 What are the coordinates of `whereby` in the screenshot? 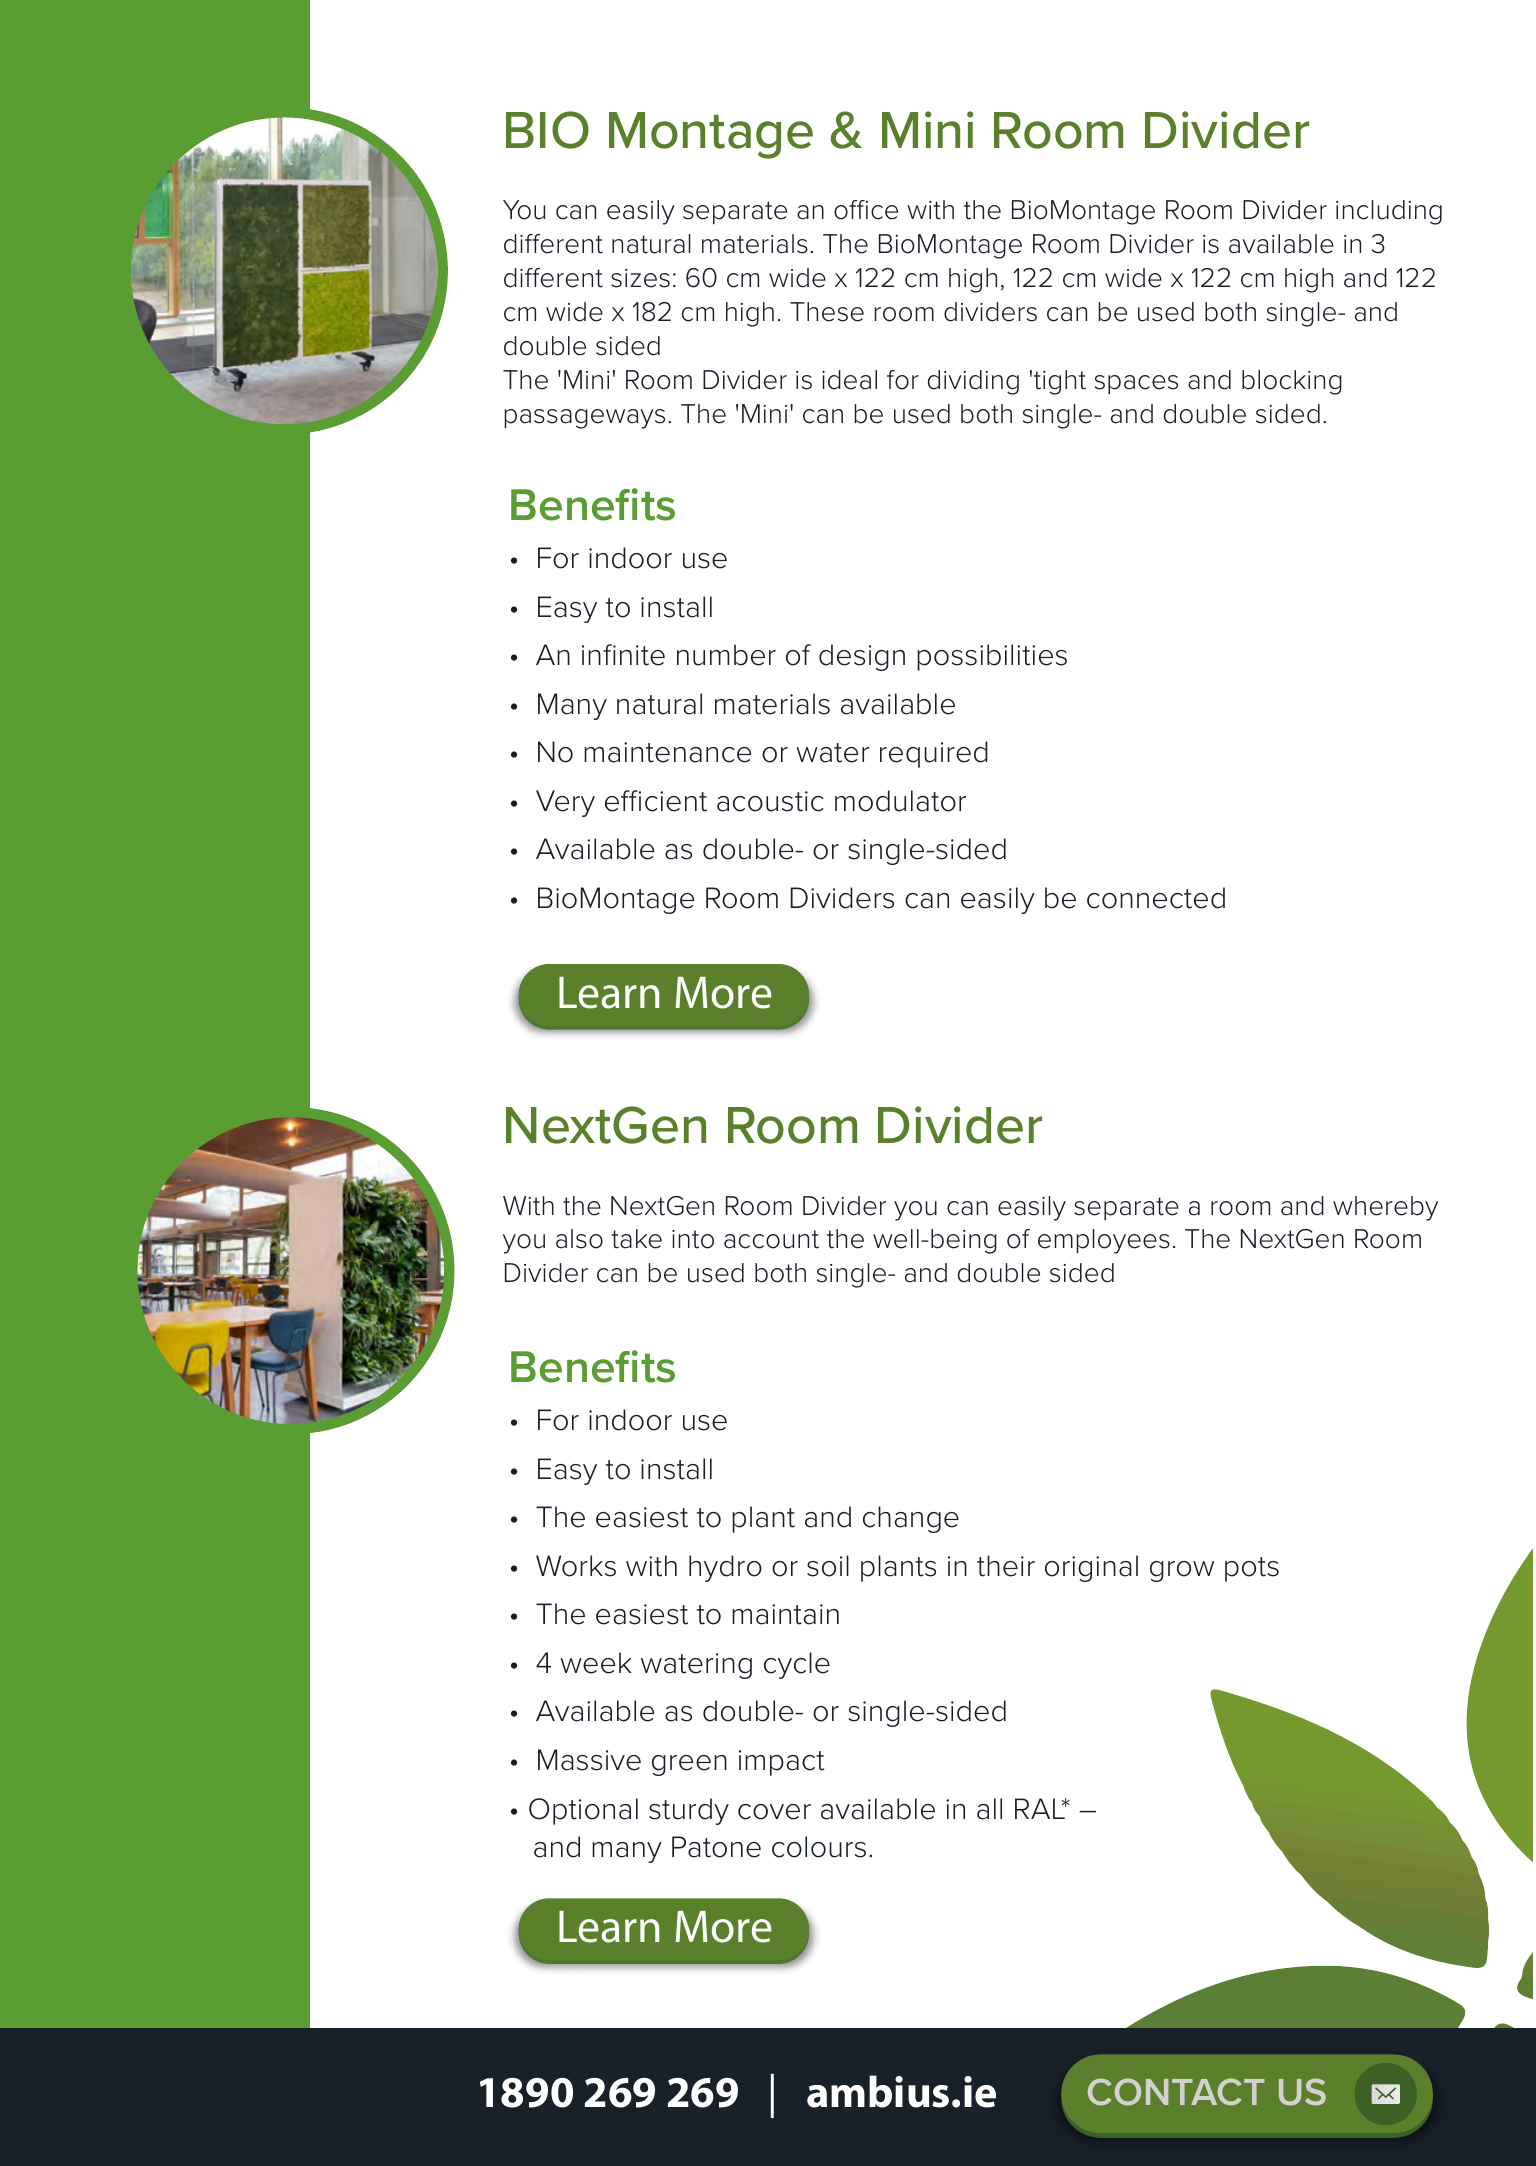 It's located at (1385, 1208).
